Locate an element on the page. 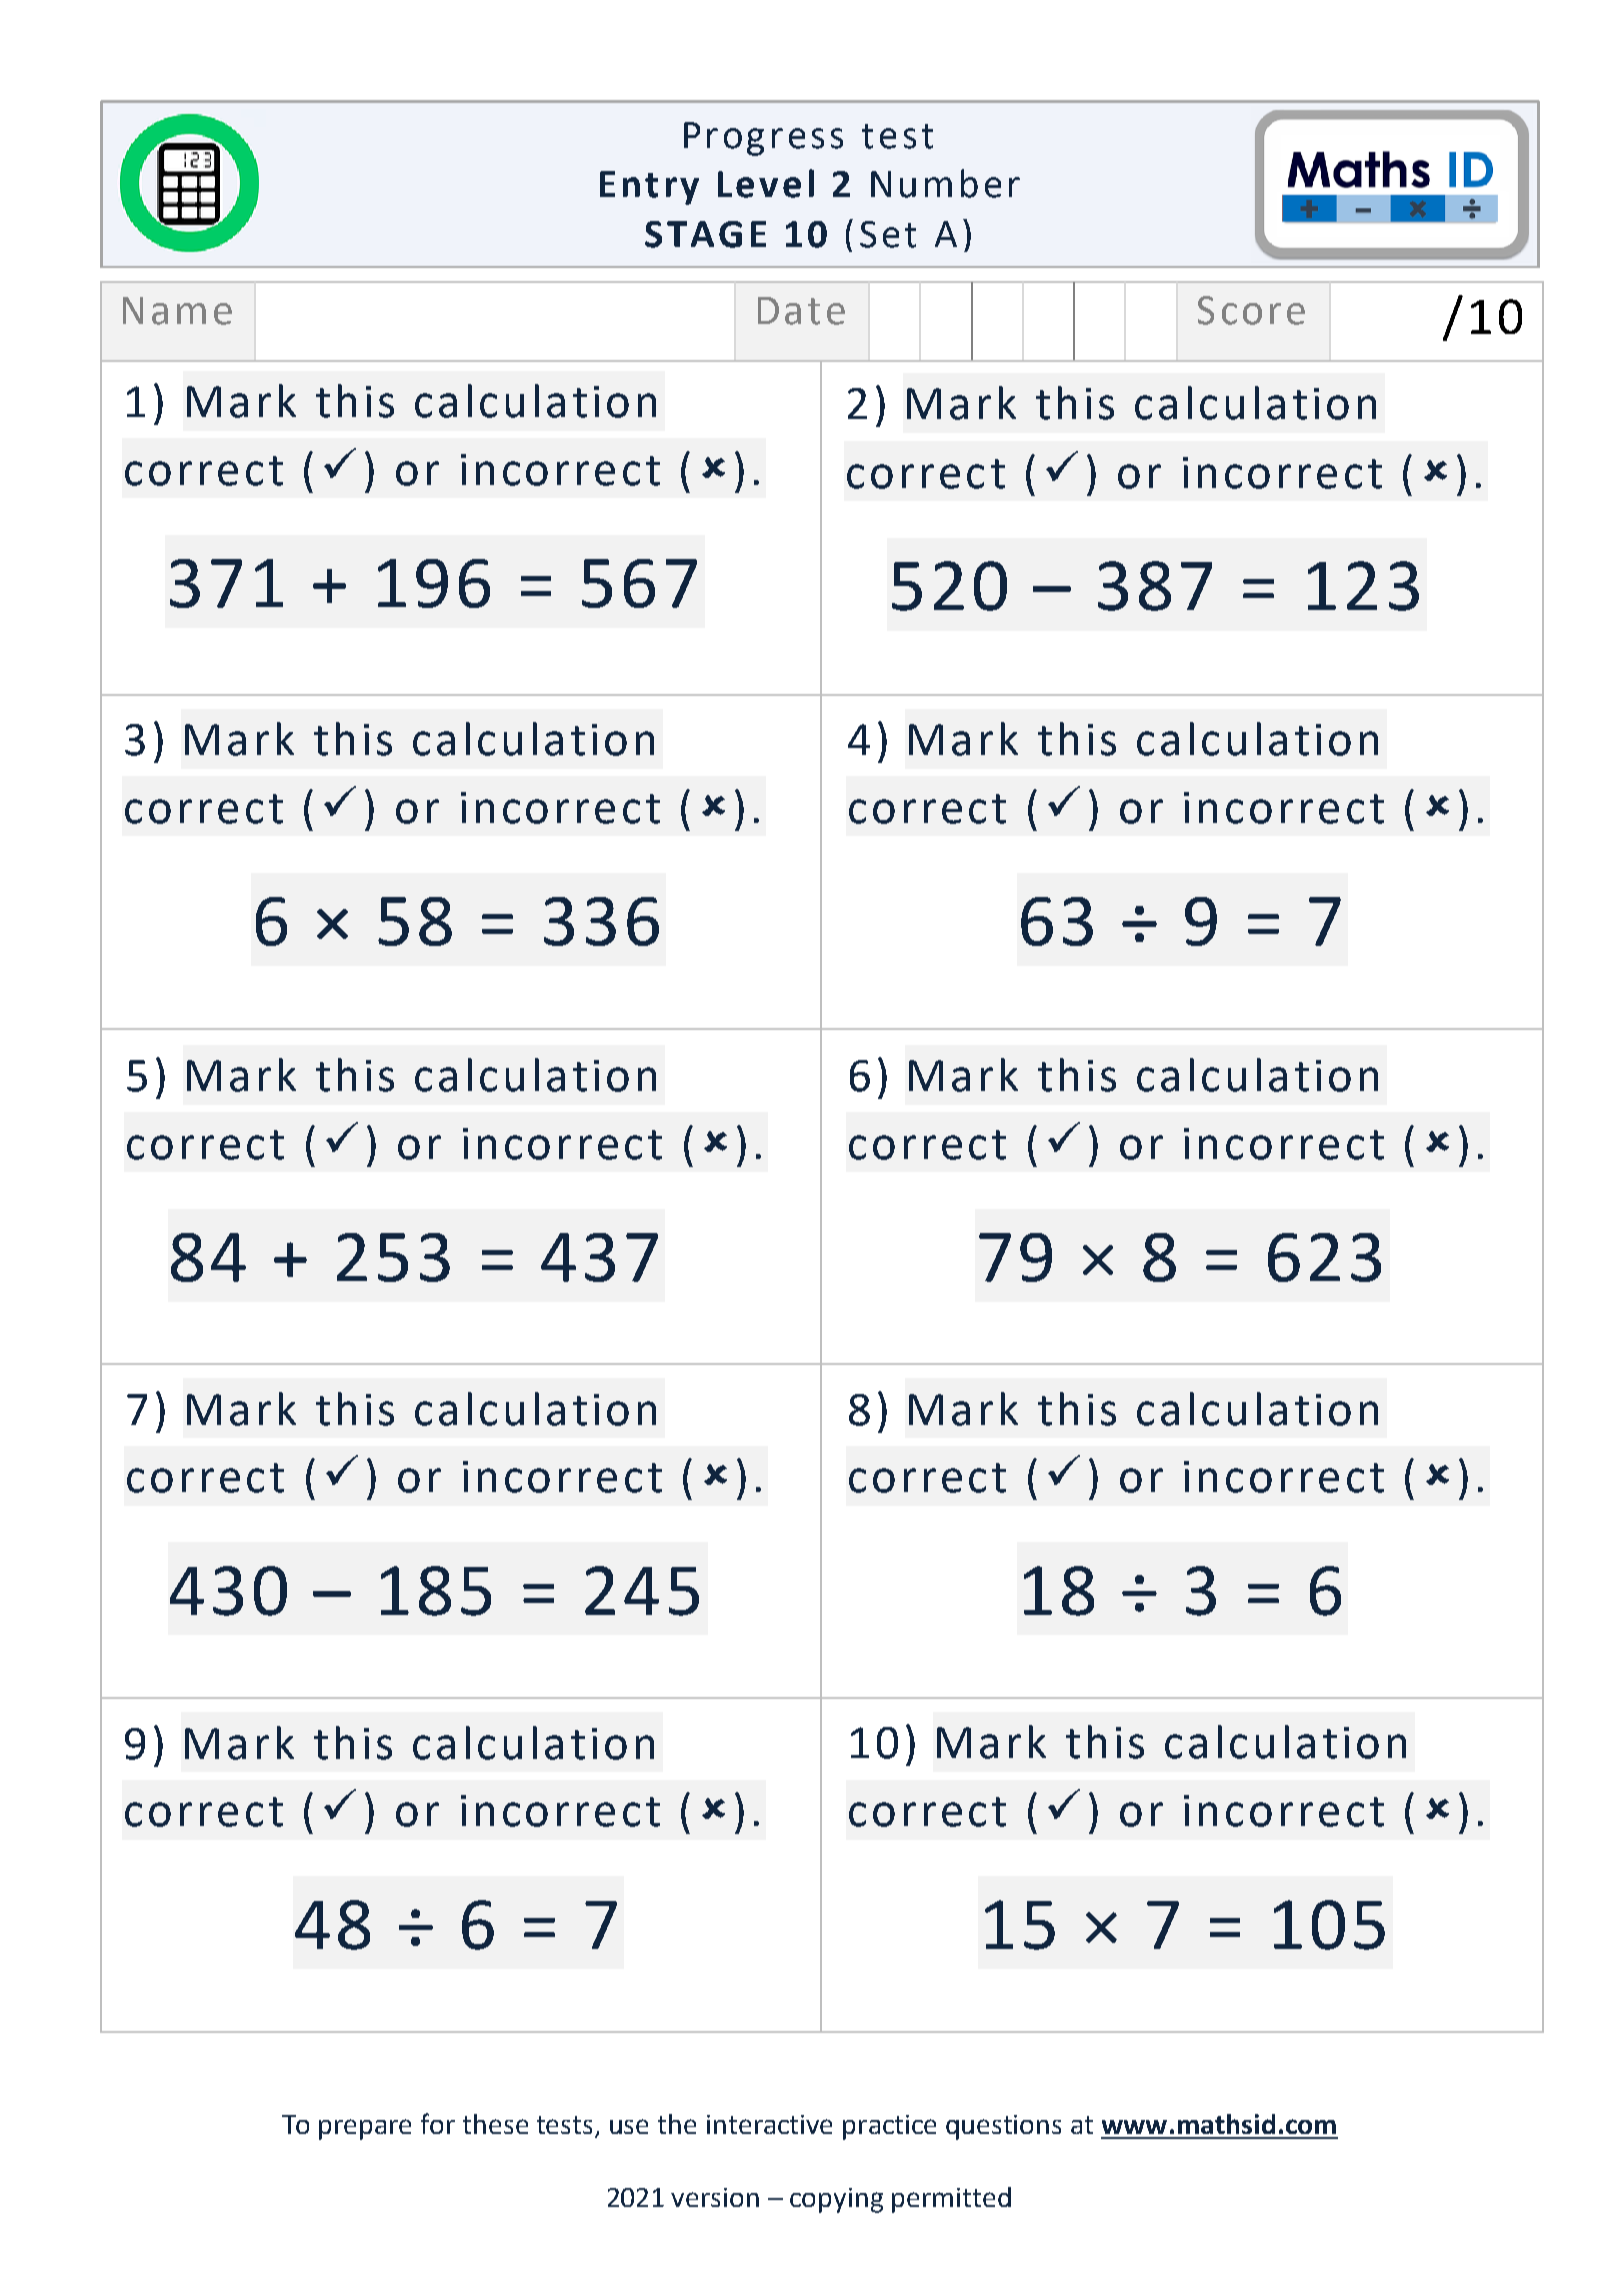 The height and width of the page is (2287, 1616). STAGE is located at coordinates (705, 234).
